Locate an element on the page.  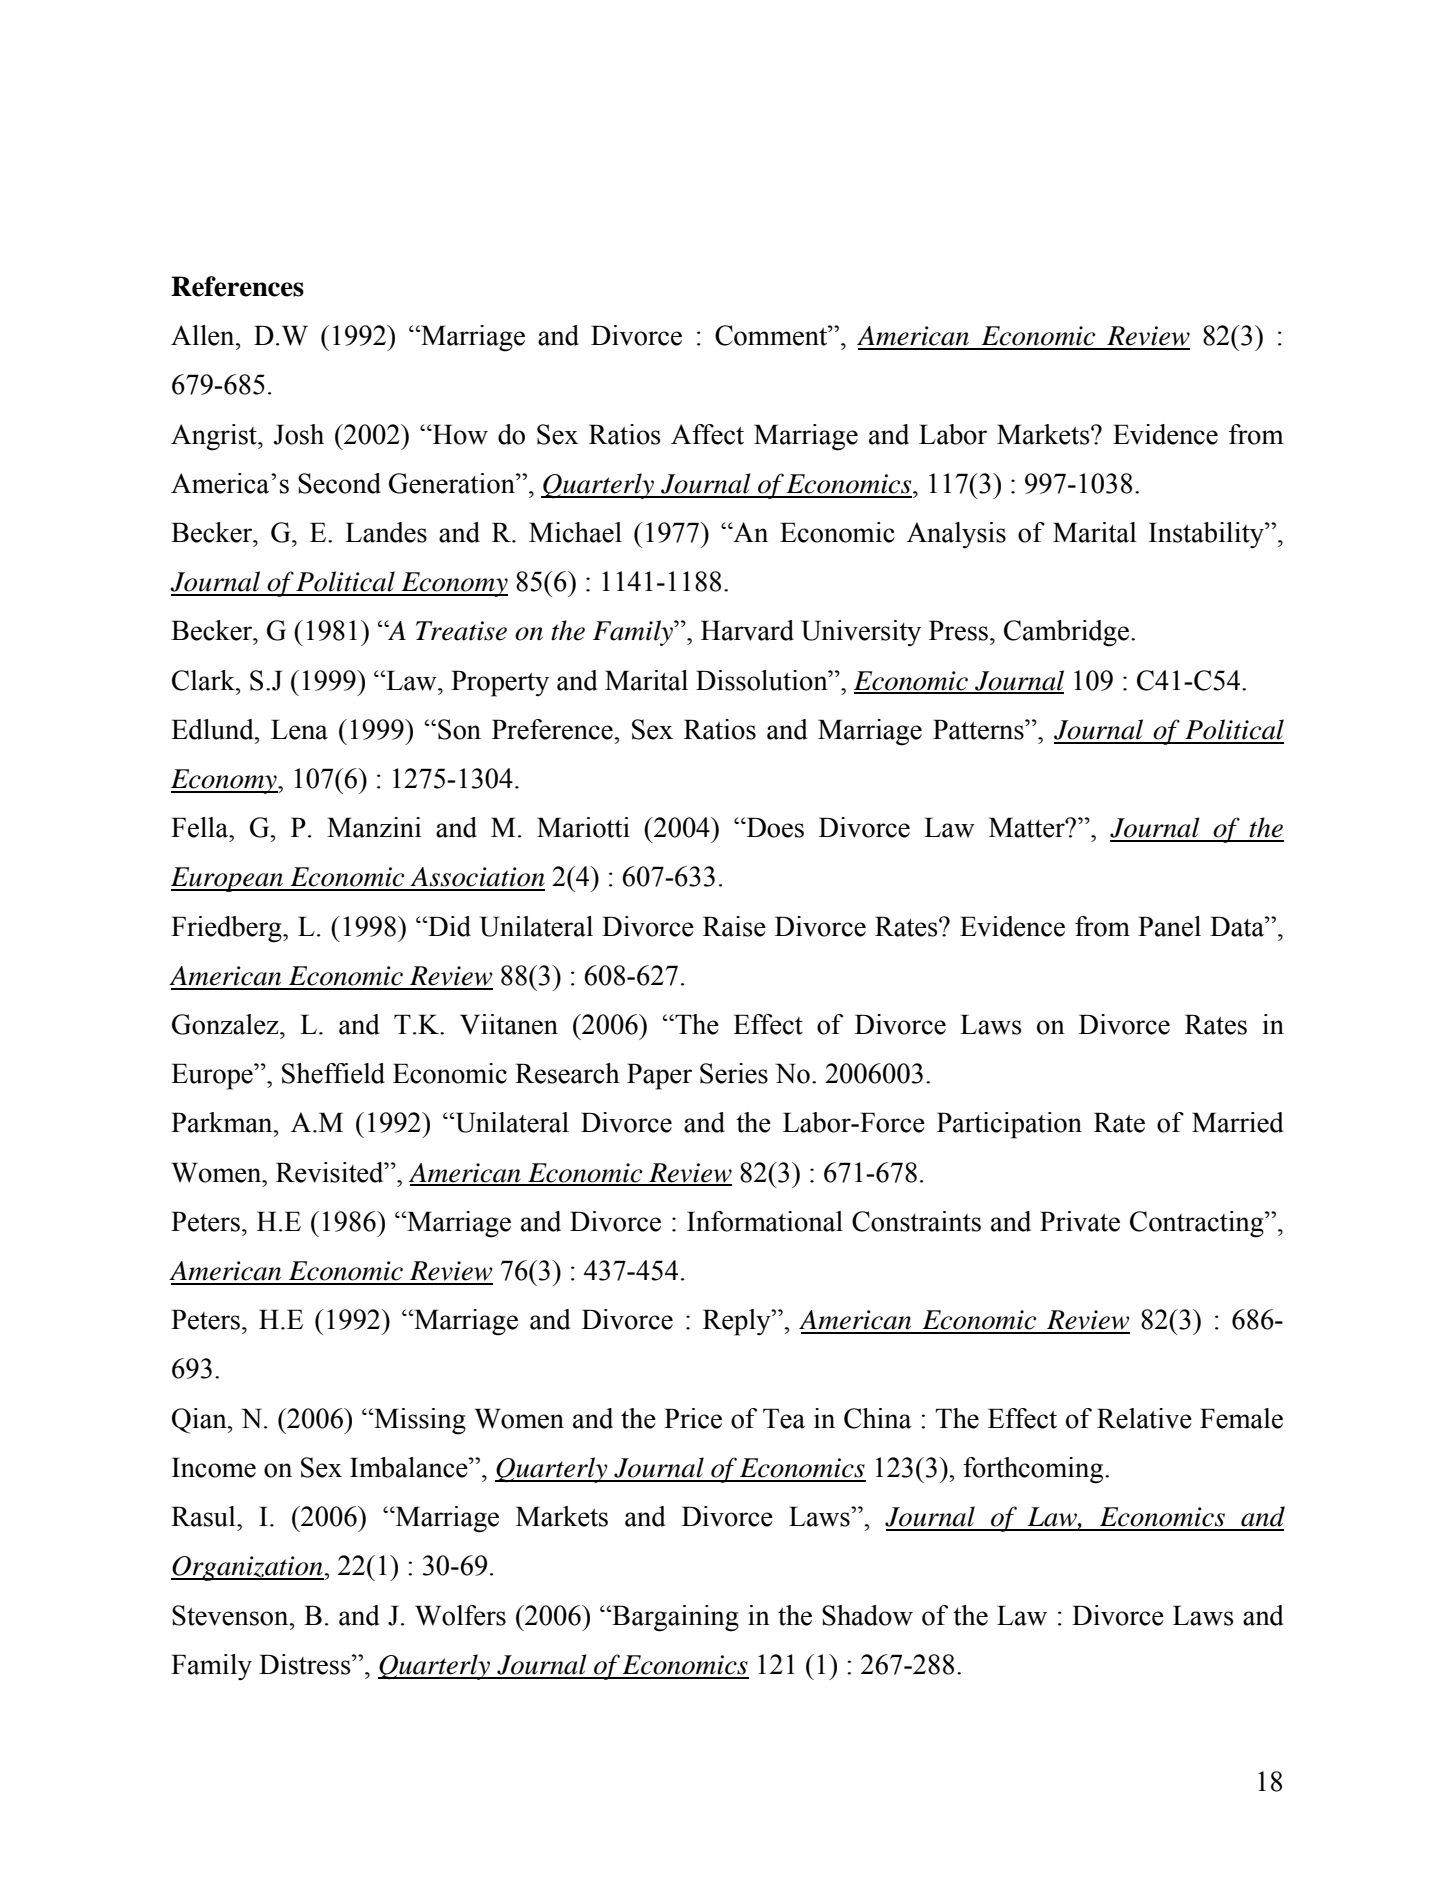
forthcoming is located at coordinates (1034, 1470).
